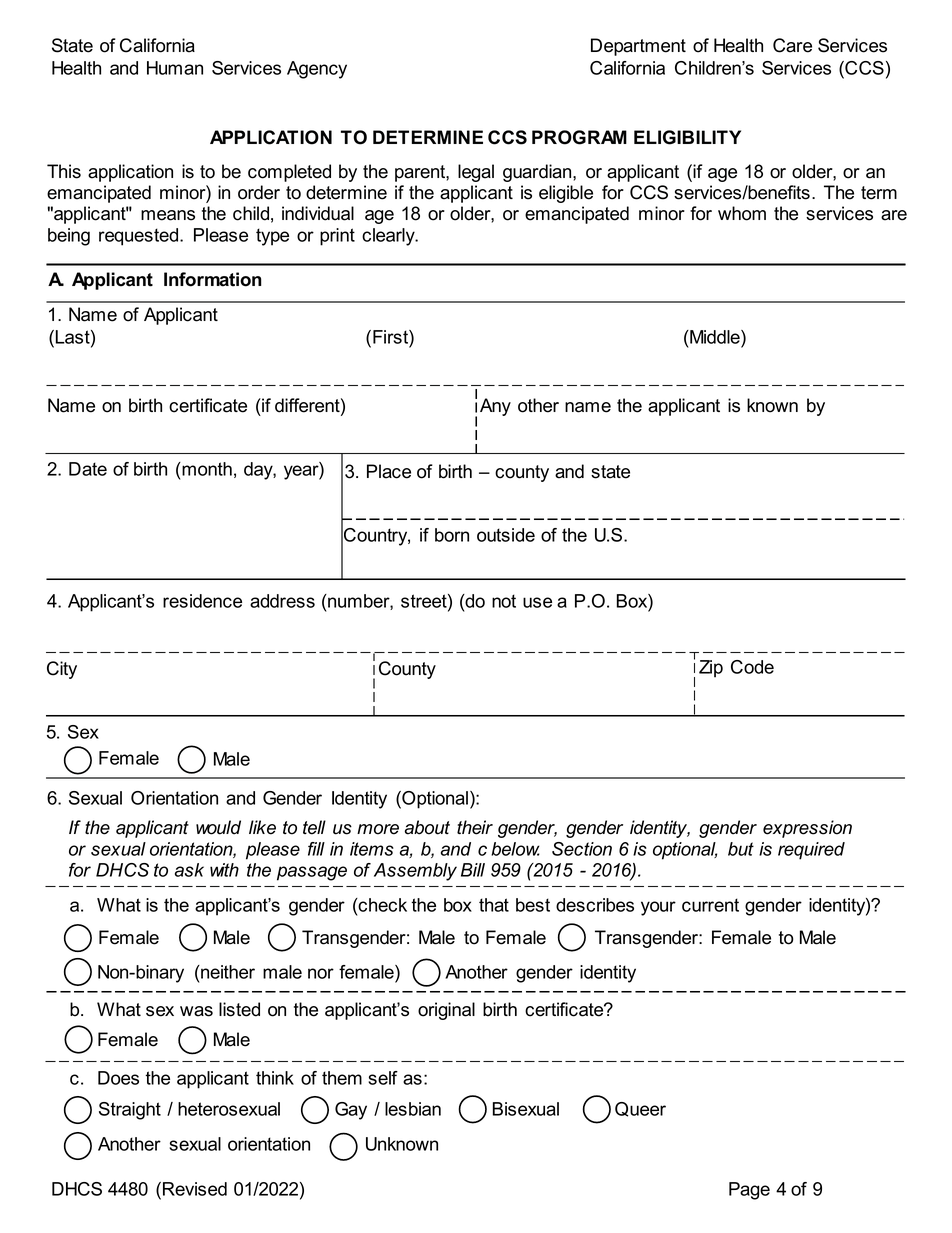 This screenshot has width=952, height=1233. I want to click on about, so click(427, 827).
